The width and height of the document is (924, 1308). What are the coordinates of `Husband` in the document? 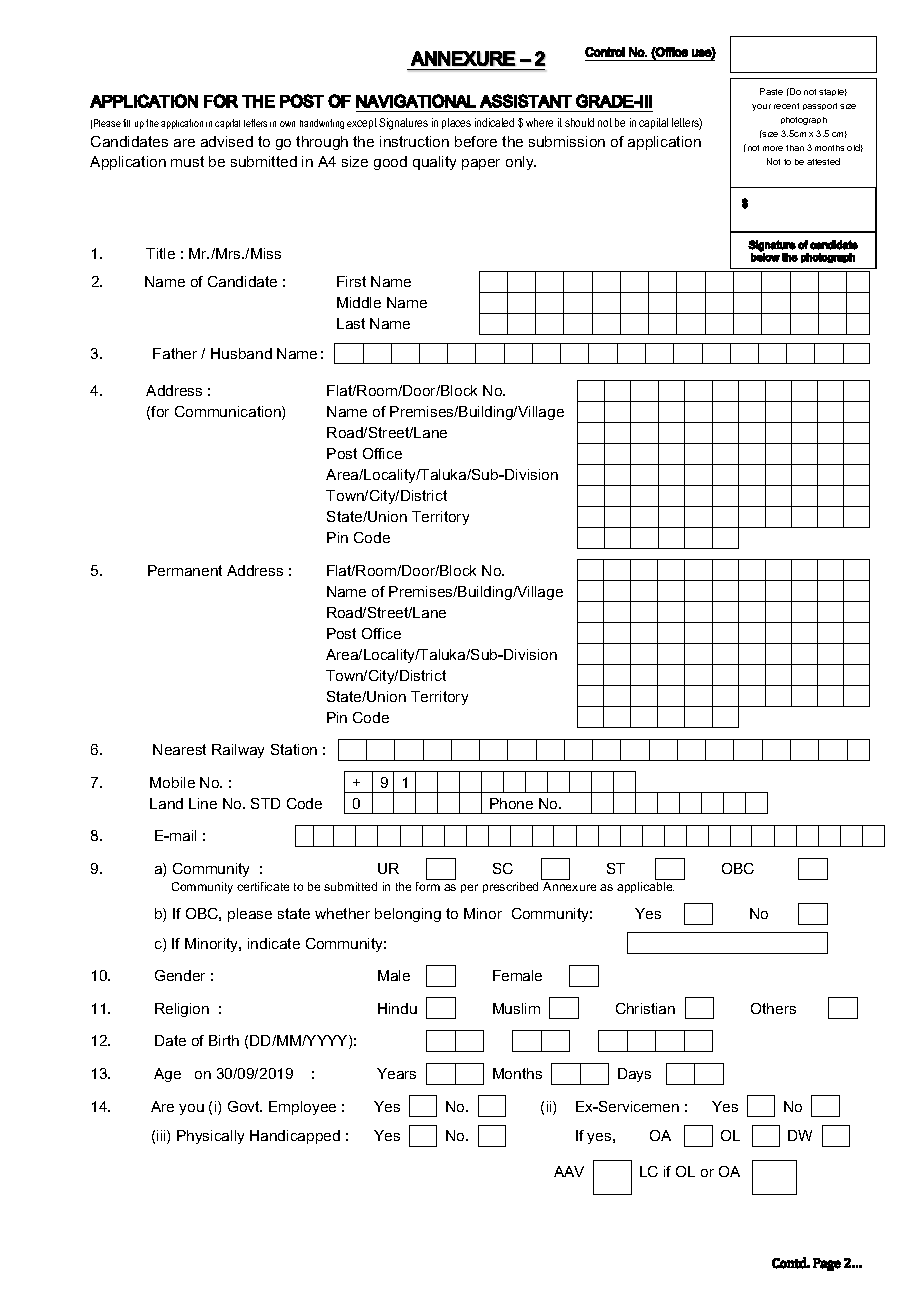 It's located at (241, 353).
